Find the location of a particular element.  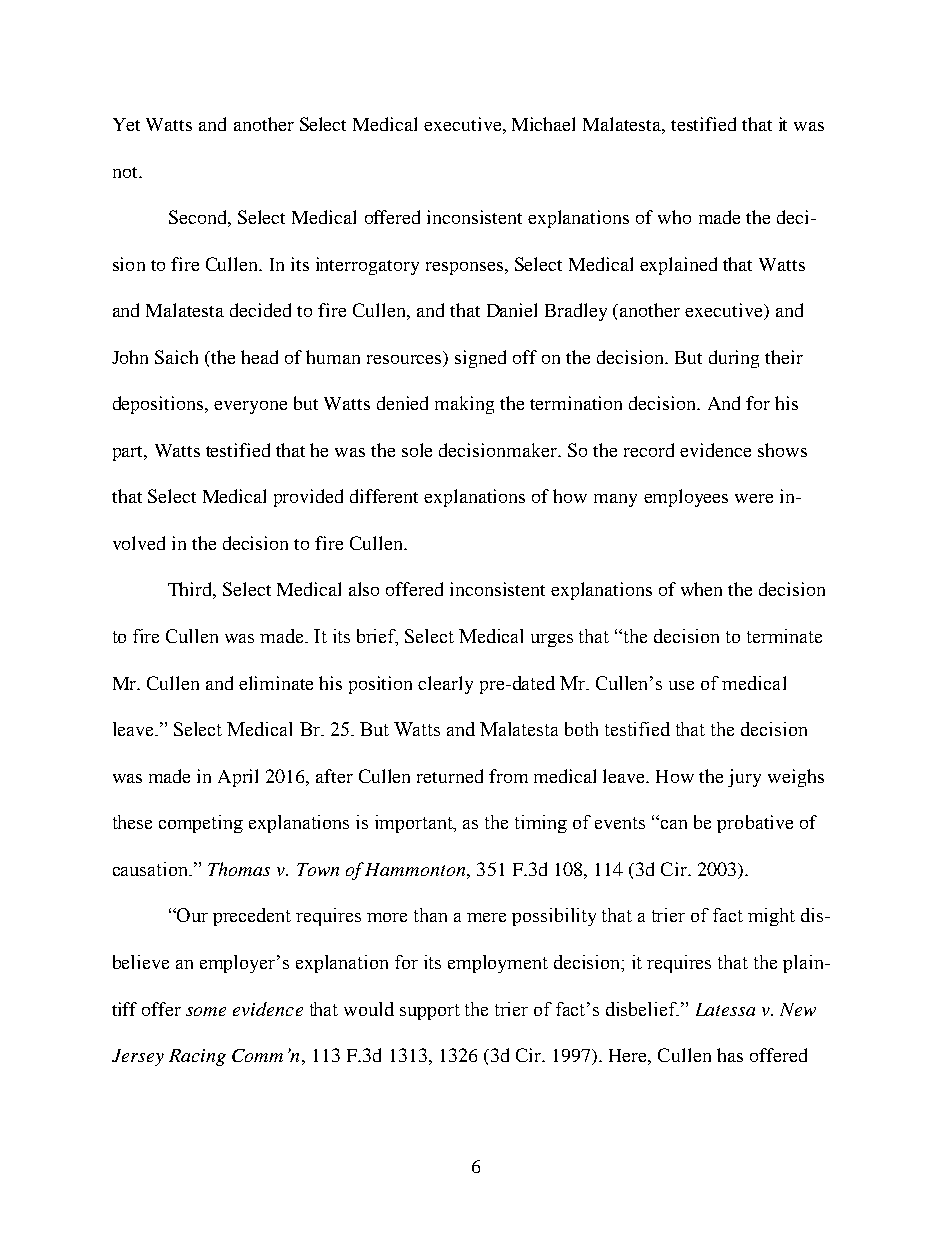

support is located at coordinates (430, 1012).
